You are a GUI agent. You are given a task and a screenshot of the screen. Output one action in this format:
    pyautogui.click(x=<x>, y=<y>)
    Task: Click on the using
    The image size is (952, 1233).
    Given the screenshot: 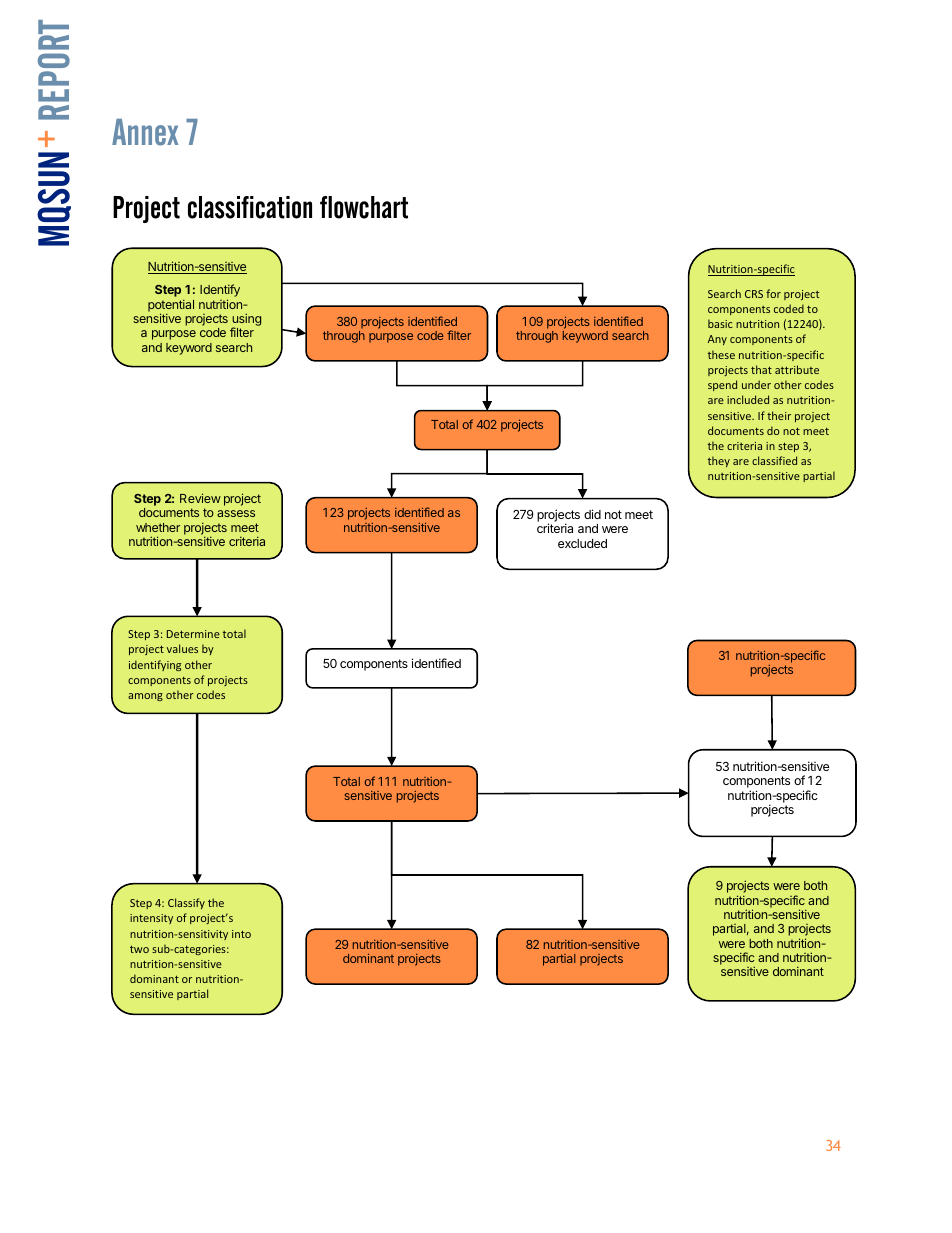 What is the action you would take?
    pyautogui.click(x=246, y=321)
